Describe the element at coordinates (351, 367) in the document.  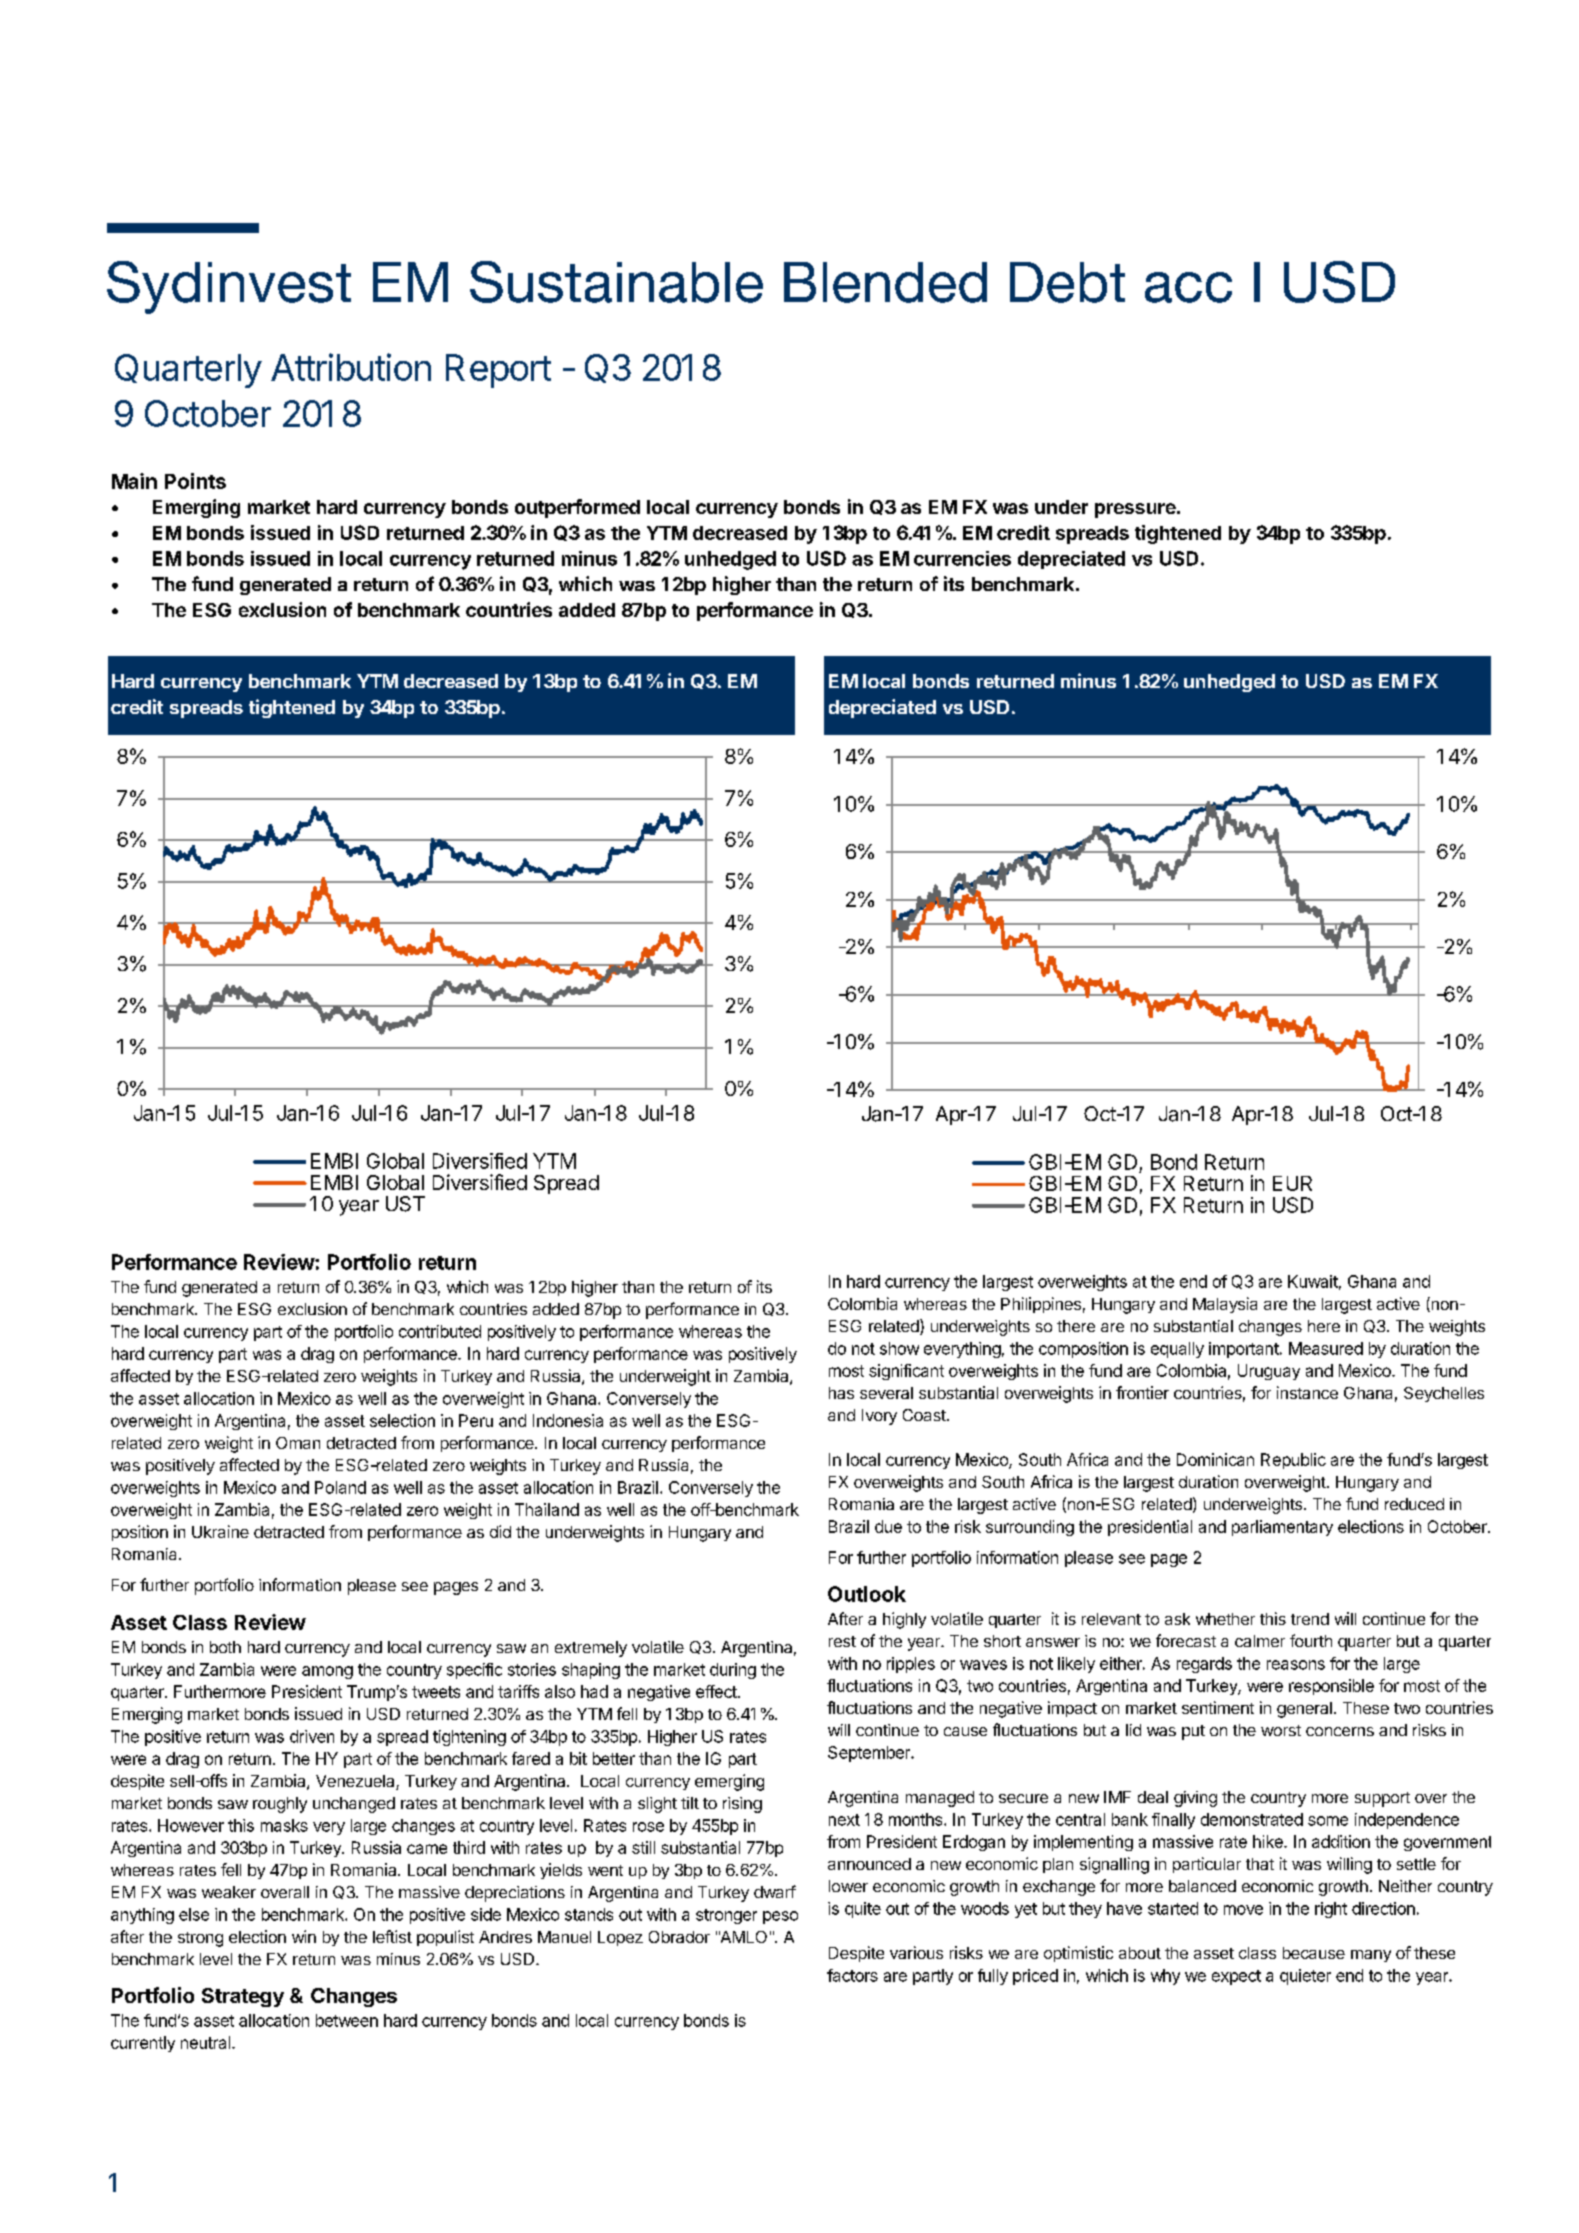
I see `Attribution` at that location.
